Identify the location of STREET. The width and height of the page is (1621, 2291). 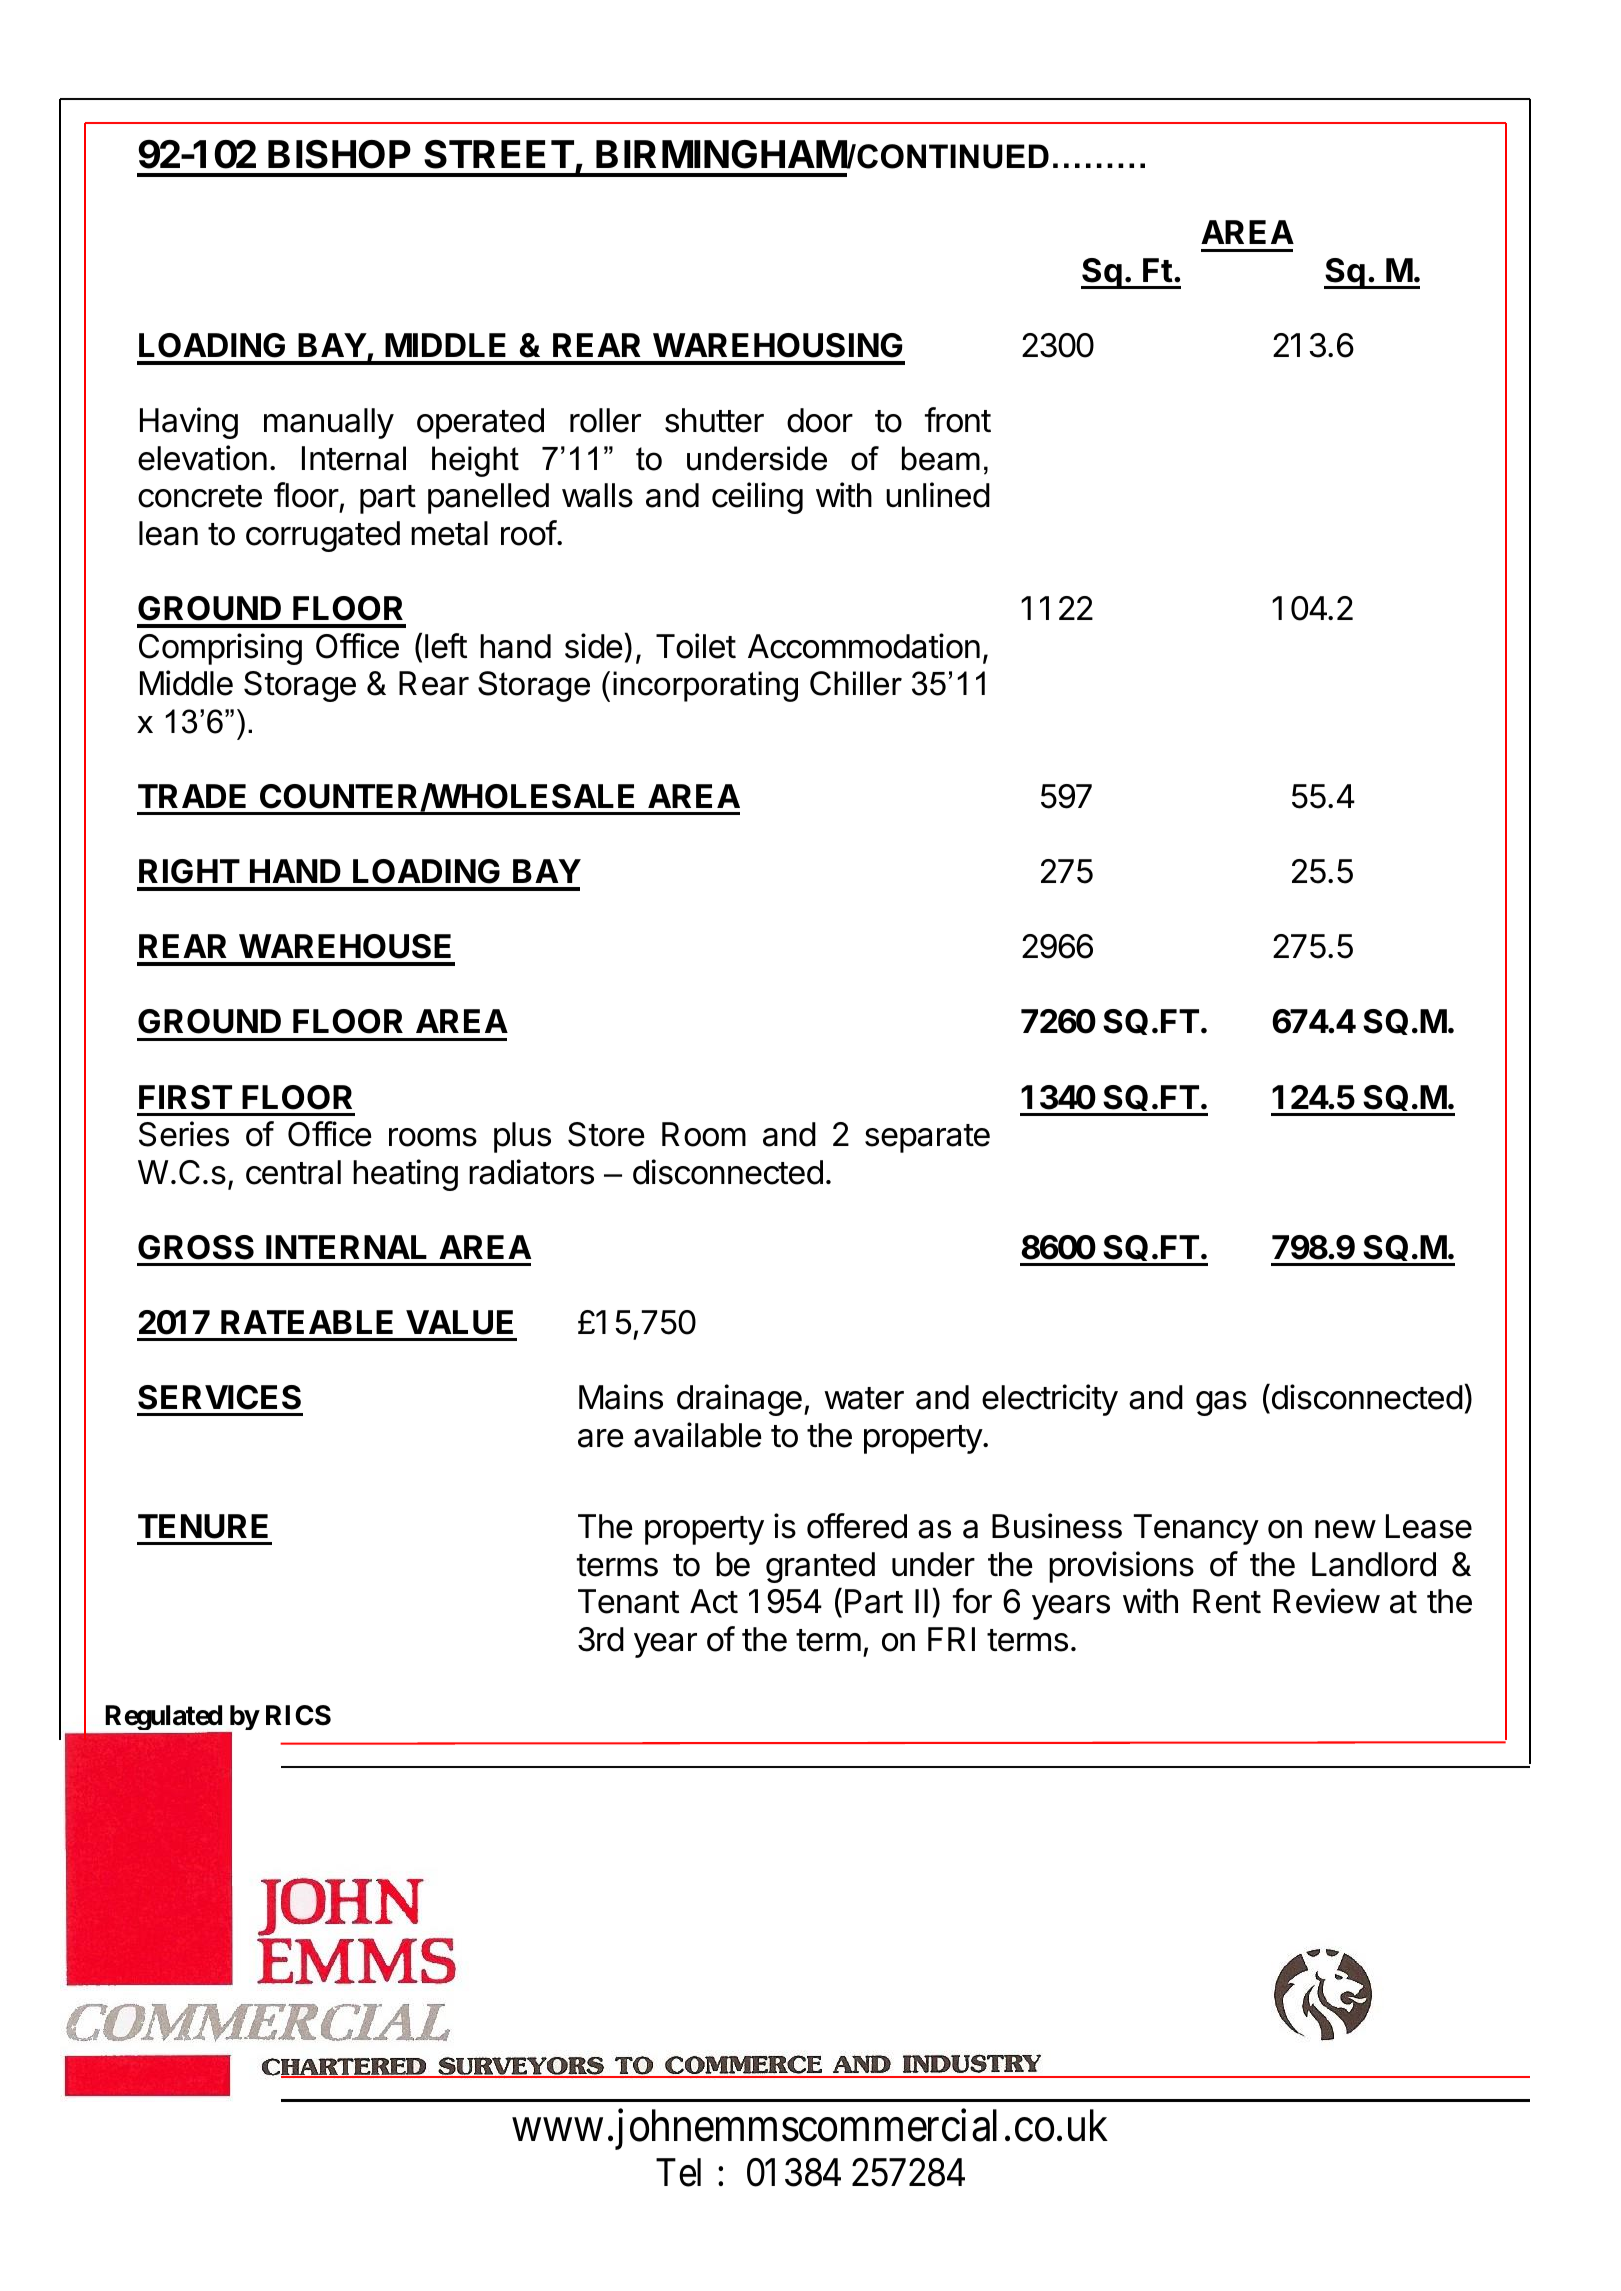
(499, 154).
